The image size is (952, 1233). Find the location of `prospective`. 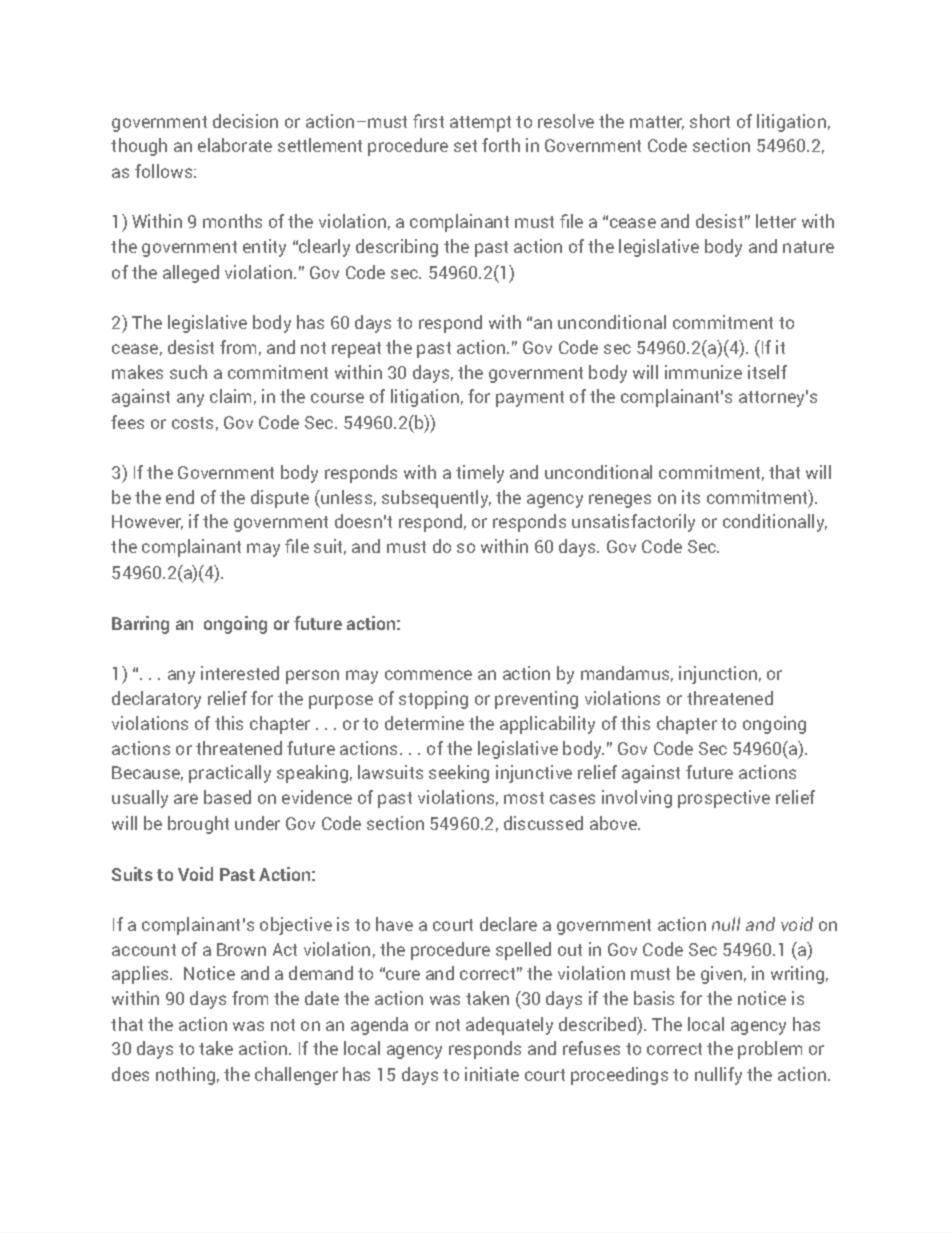

prospective is located at coordinates (724, 799).
